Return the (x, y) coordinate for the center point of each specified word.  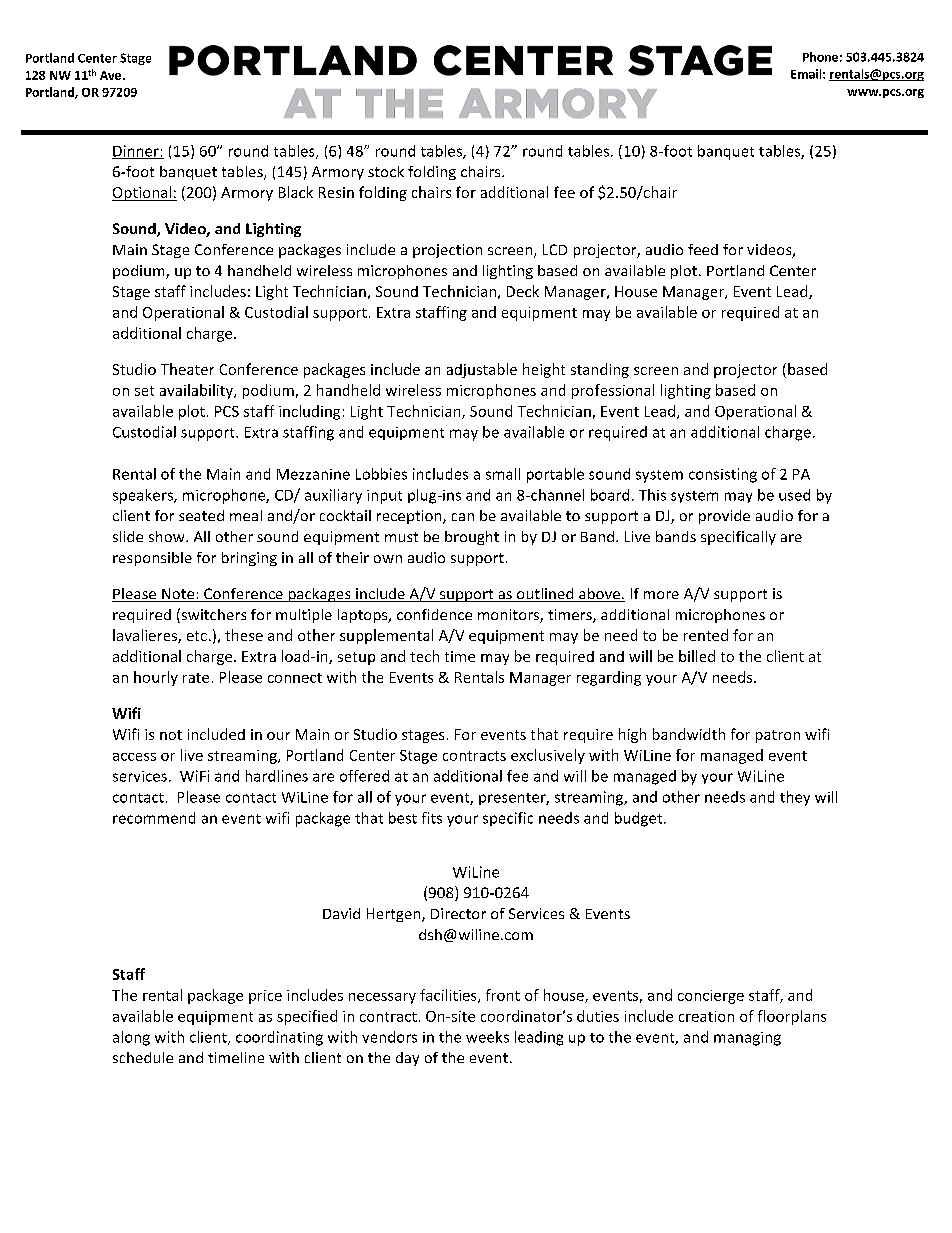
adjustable (482, 370)
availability (197, 391)
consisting (723, 475)
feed (703, 249)
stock (386, 171)
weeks (487, 1037)
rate (196, 678)
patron (778, 736)
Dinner (136, 152)
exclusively (548, 756)
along (131, 1038)
